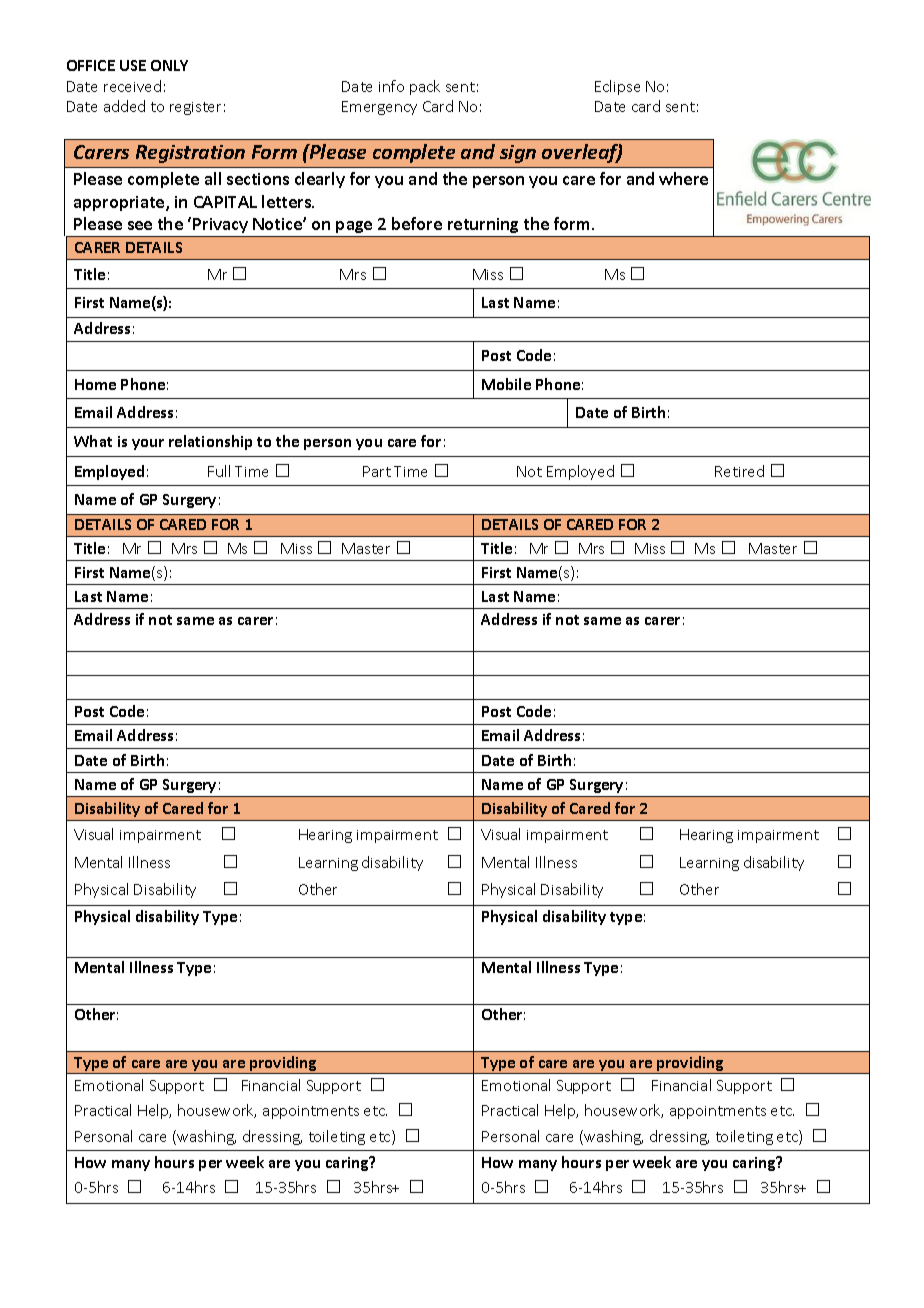  What do you see at coordinates (169, 65) in the screenshot?
I see `ONLY` at bounding box center [169, 65].
